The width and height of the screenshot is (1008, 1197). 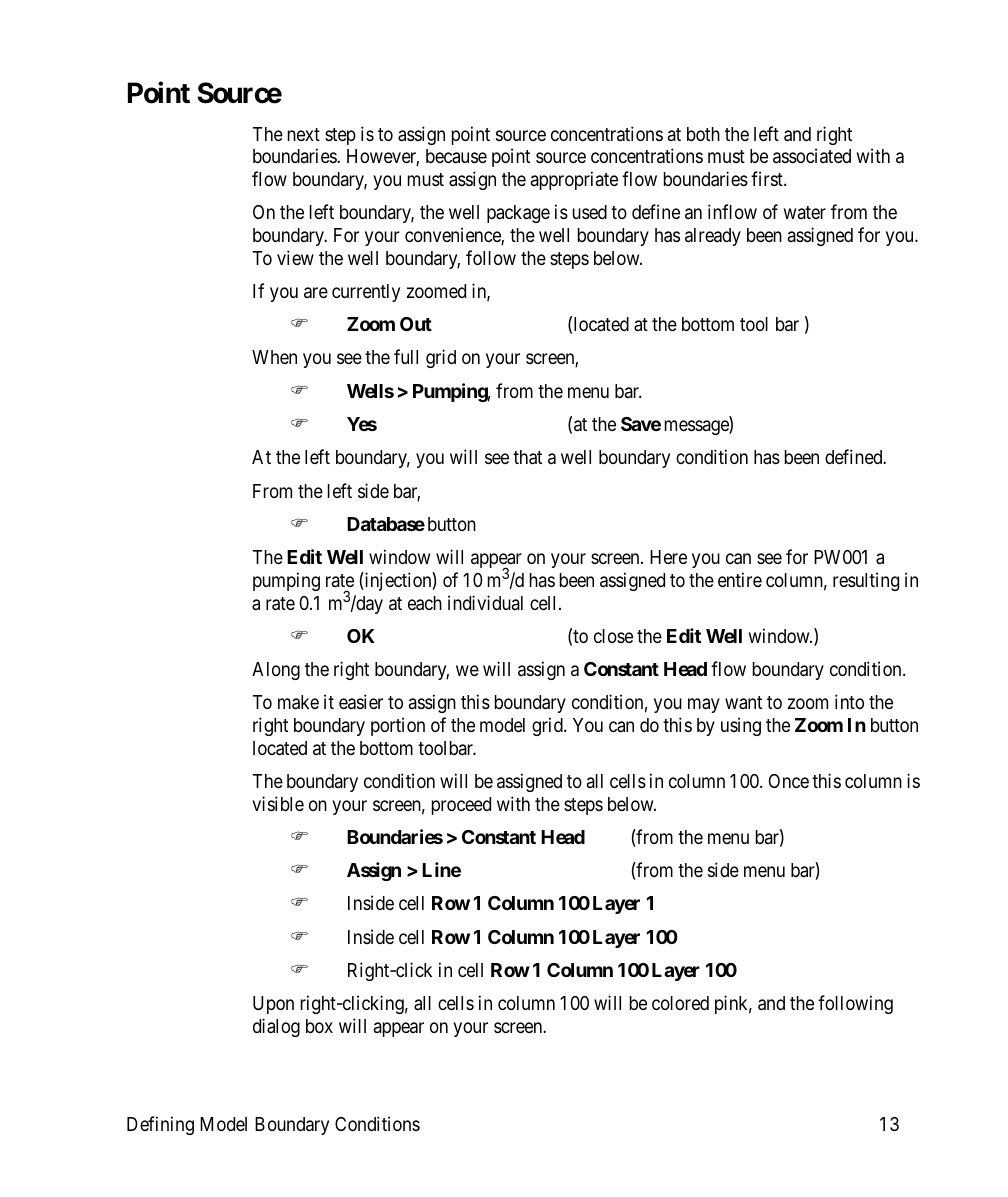 What do you see at coordinates (740, 579) in the screenshot?
I see `entire` at bounding box center [740, 579].
